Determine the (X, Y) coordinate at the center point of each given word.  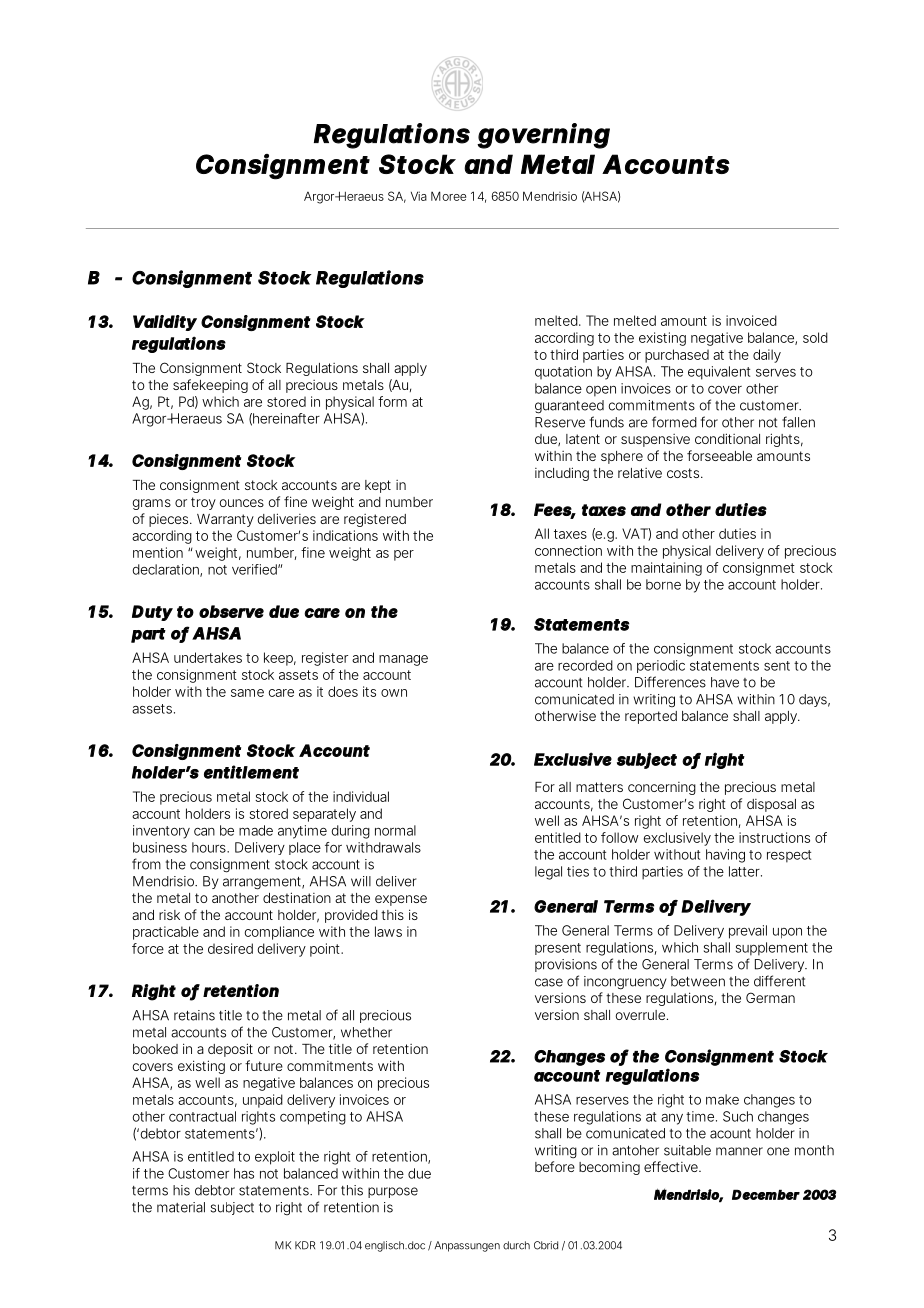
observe (231, 611)
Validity (165, 323)
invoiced (751, 320)
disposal (771, 805)
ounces (242, 503)
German (770, 997)
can (204, 832)
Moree (448, 196)
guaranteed (569, 407)
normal (395, 830)
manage (403, 660)
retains (194, 1015)
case (549, 982)
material (181, 1207)
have (725, 682)
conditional (727, 438)
